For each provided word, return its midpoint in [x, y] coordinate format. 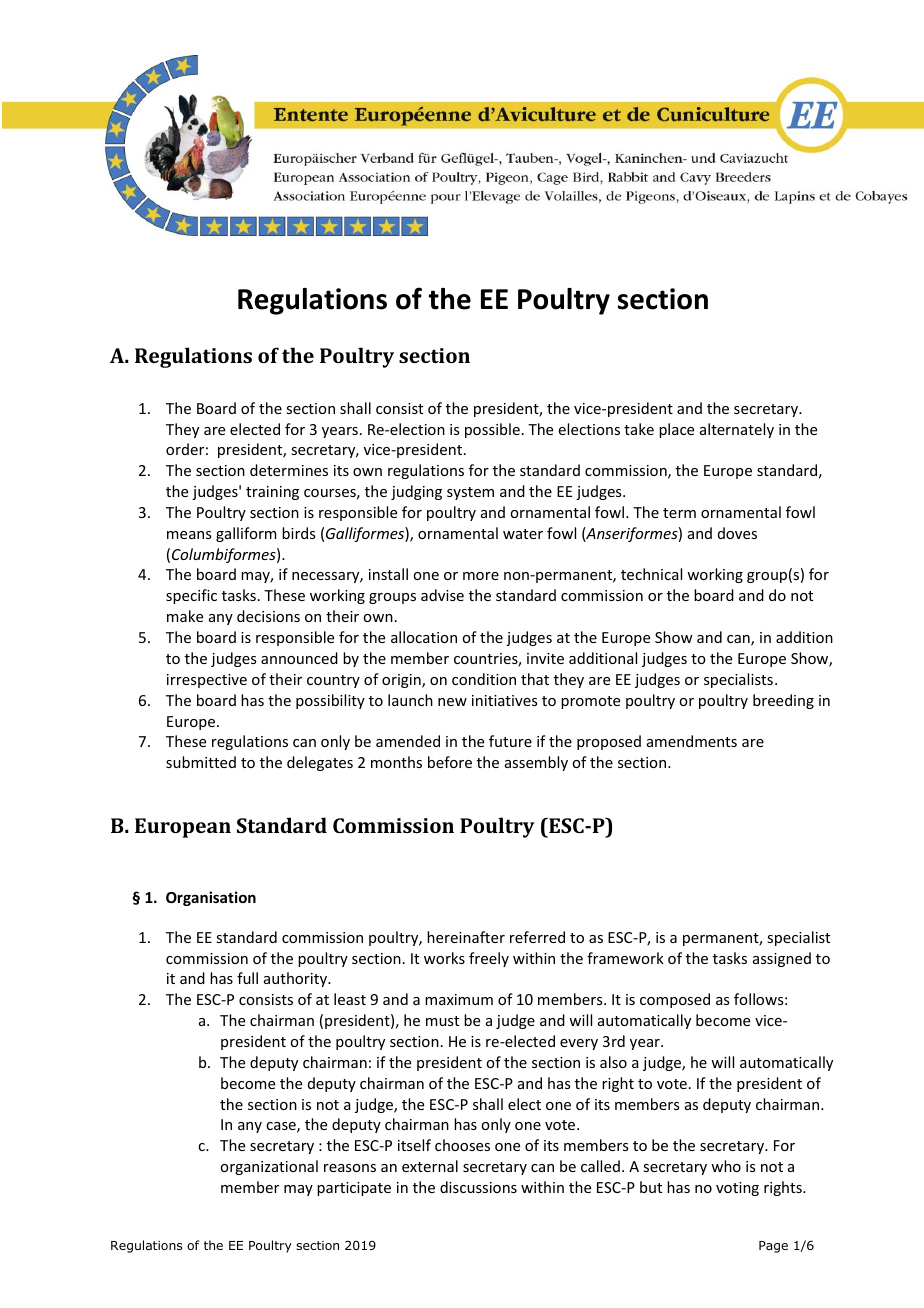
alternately [737, 430]
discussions [478, 1187]
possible [492, 430]
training [272, 493]
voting [737, 1189]
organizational [269, 1167]
